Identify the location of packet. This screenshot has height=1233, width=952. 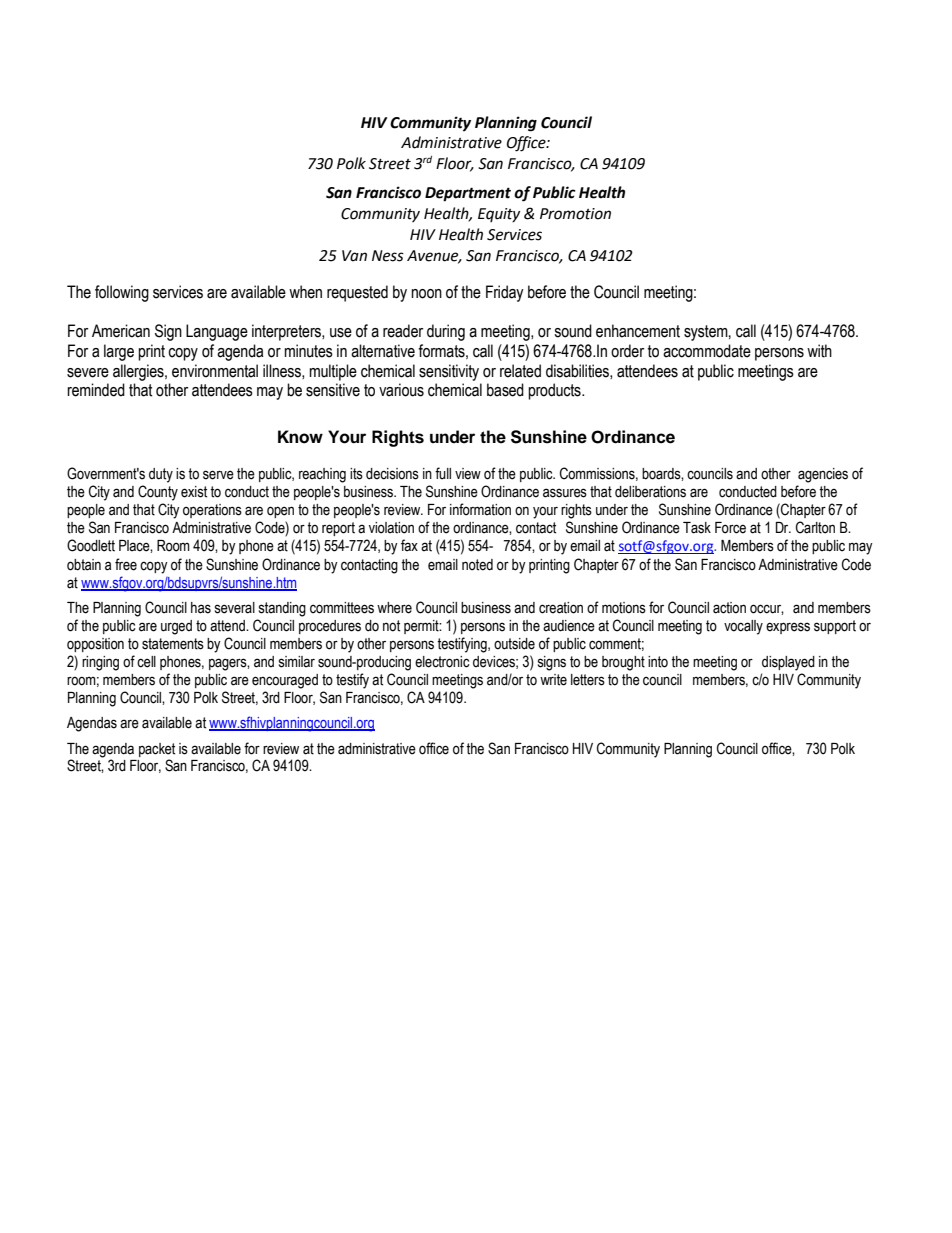
(157, 750).
